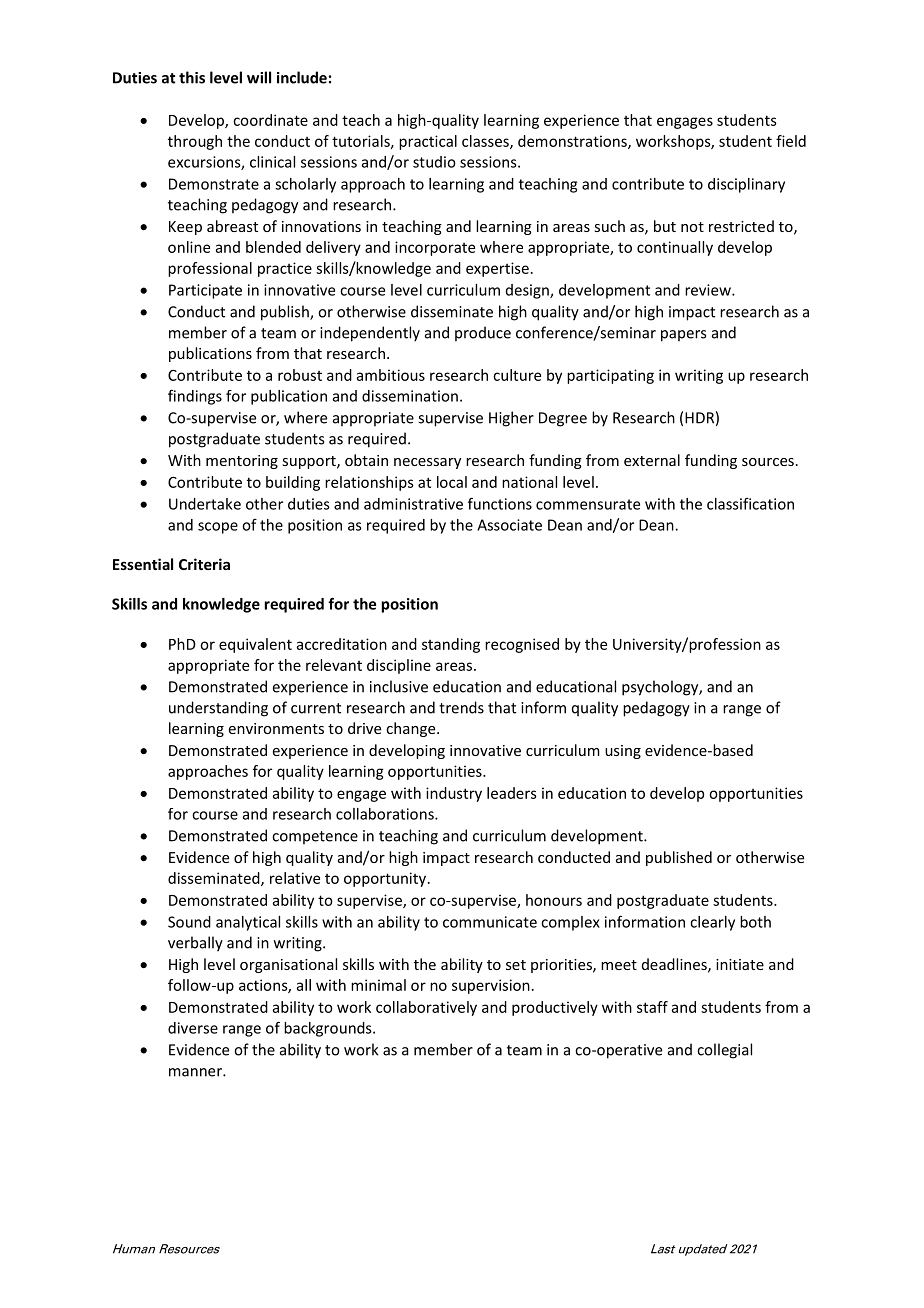 This screenshot has width=924, height=1308. Describe the element at coordinates (426, 1008) in the screenshot. I see `collaboratively` at that location.
